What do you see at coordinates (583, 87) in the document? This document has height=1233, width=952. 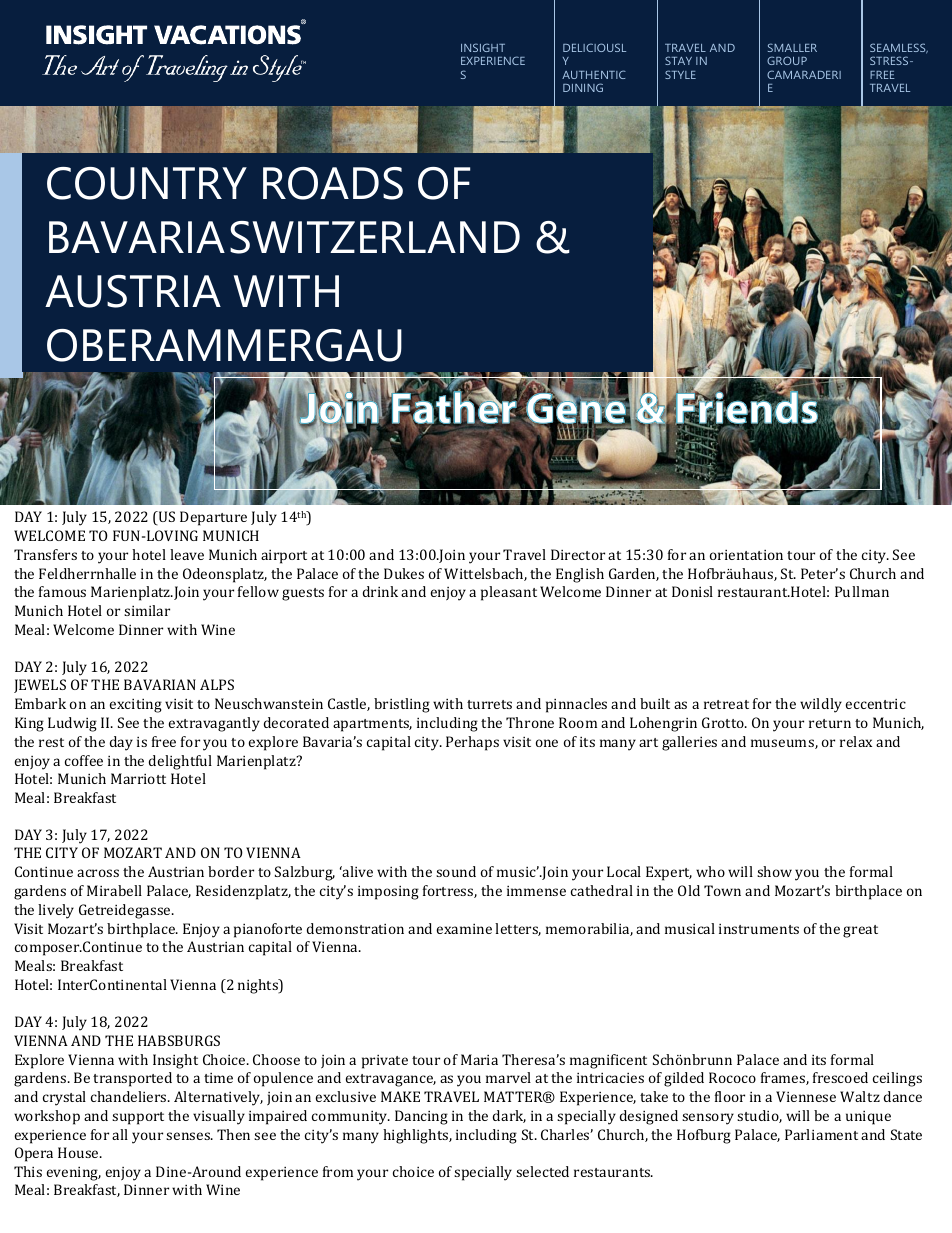 I see `DINING` at bounding box center [583, 87].
